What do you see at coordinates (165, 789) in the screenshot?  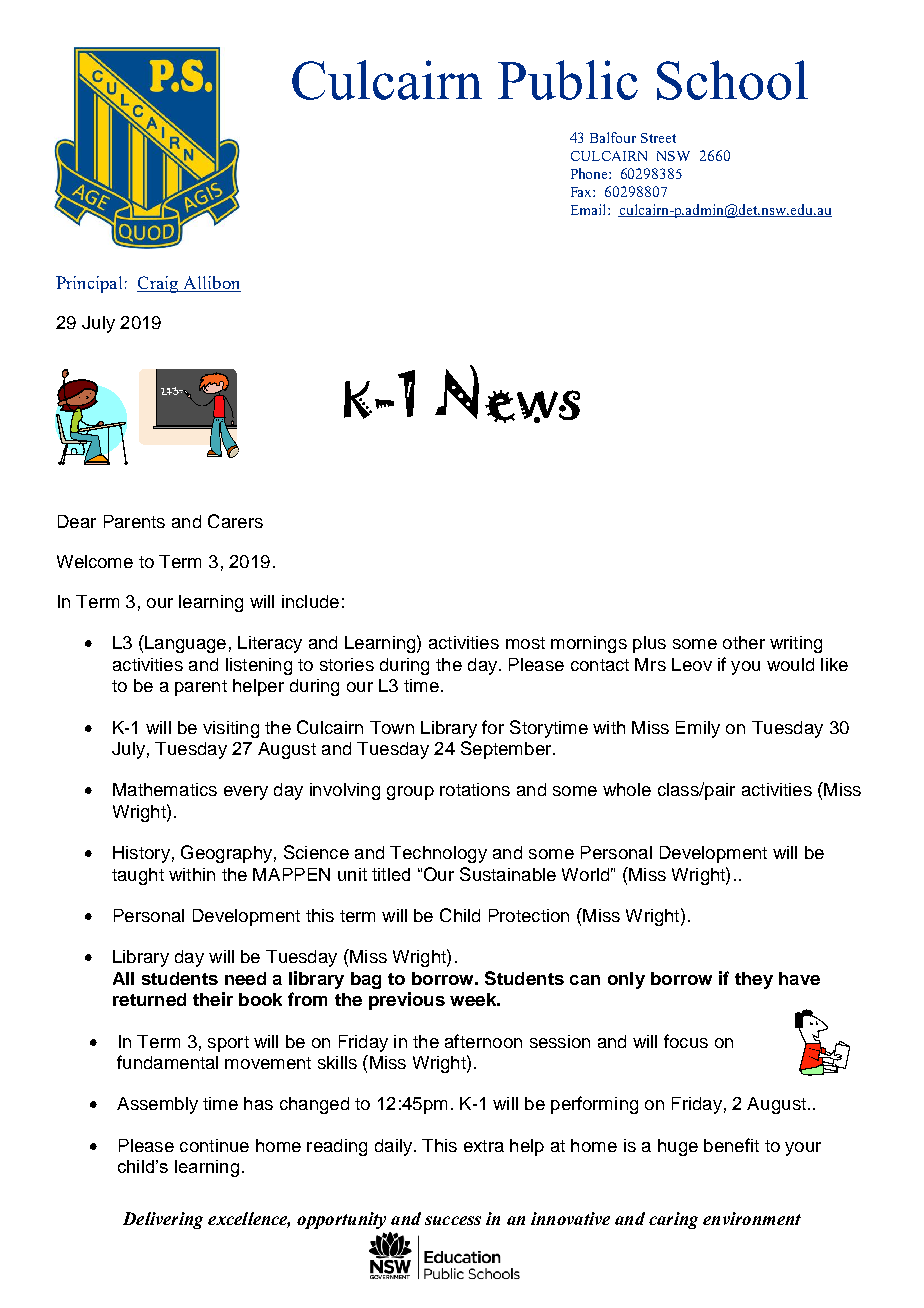 I see `Mathematics` at bounding box center [165, 789].
